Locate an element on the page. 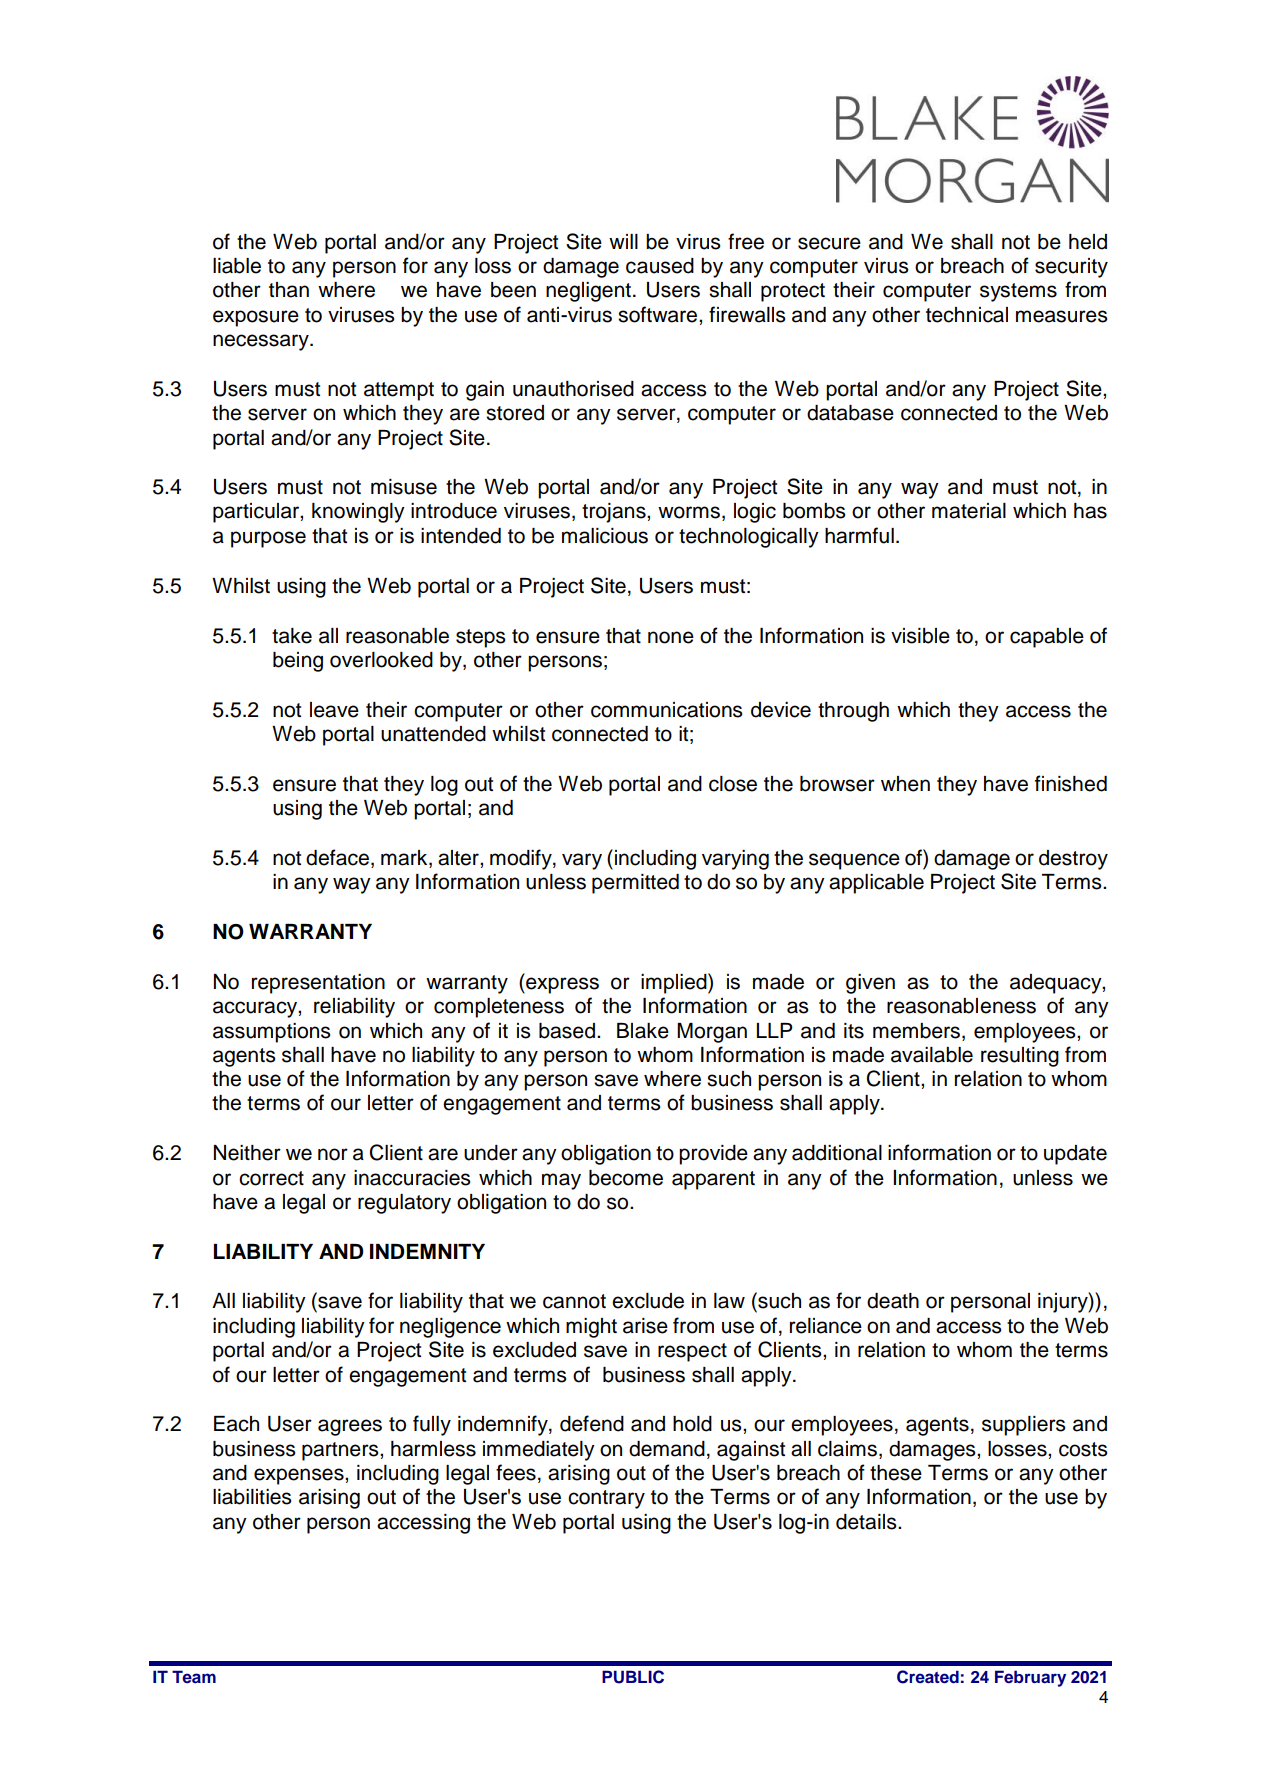 The width and height of the page is (1261, 1783). express is located at coordinates (561, 985).
